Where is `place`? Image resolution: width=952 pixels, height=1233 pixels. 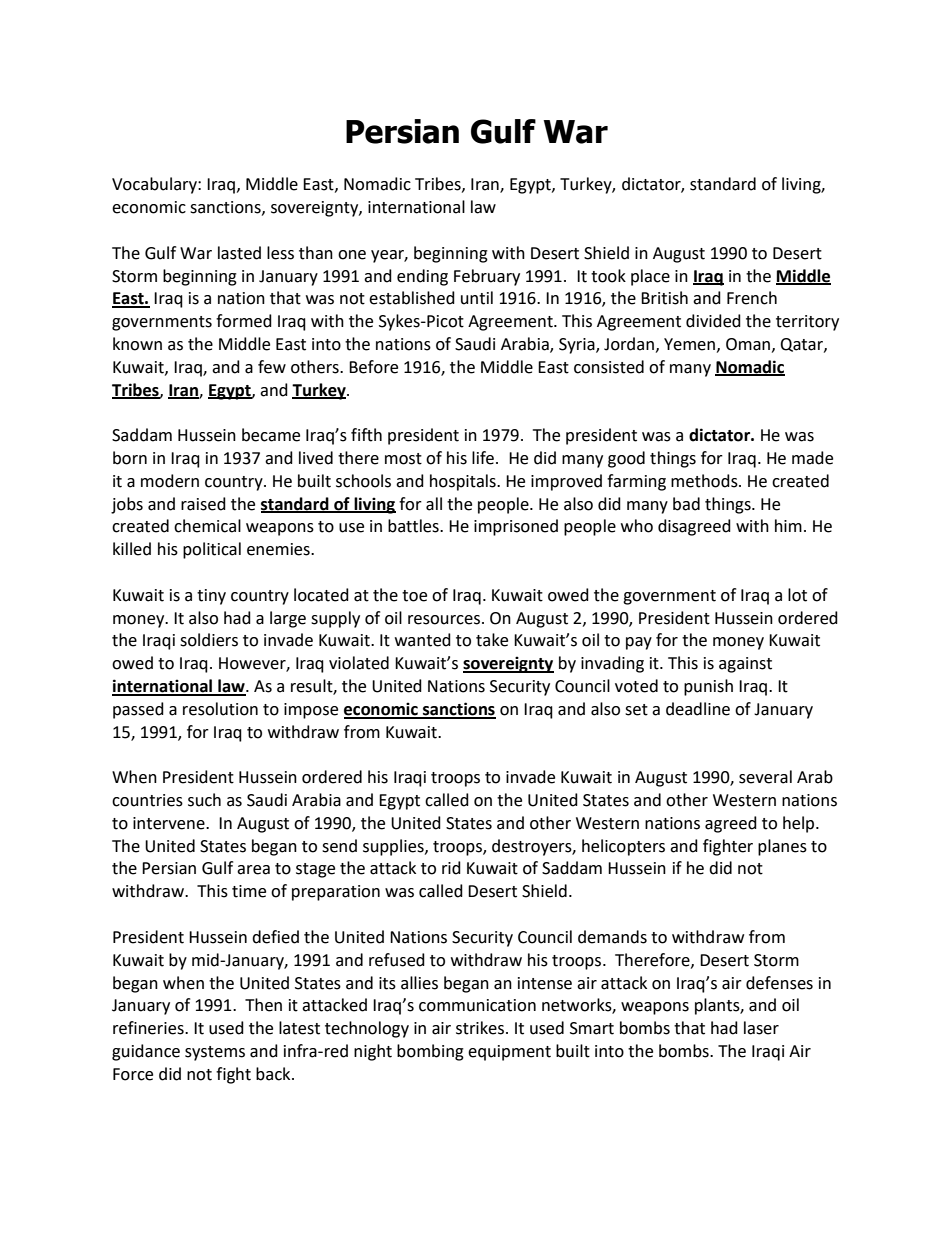 place is located at coordinates (650, 277).
